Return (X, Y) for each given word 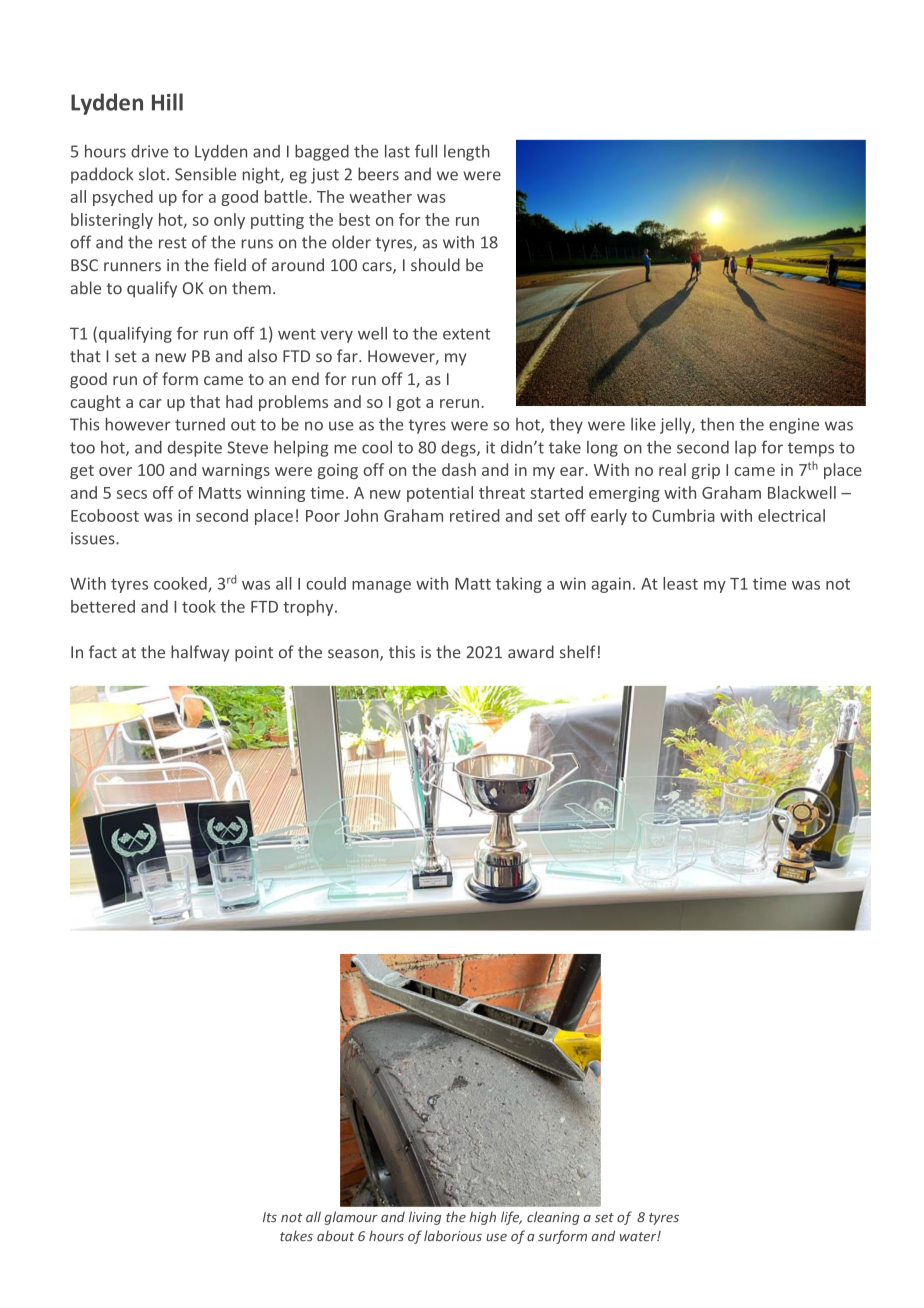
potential (440, 494)
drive (149, 151)
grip (706, 471)
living (425, 1218)
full (426, 151)
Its (270, 1217)
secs (132, 494)
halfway (200, 653)
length (467, 153)
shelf (578, 652)
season (354, 655)
